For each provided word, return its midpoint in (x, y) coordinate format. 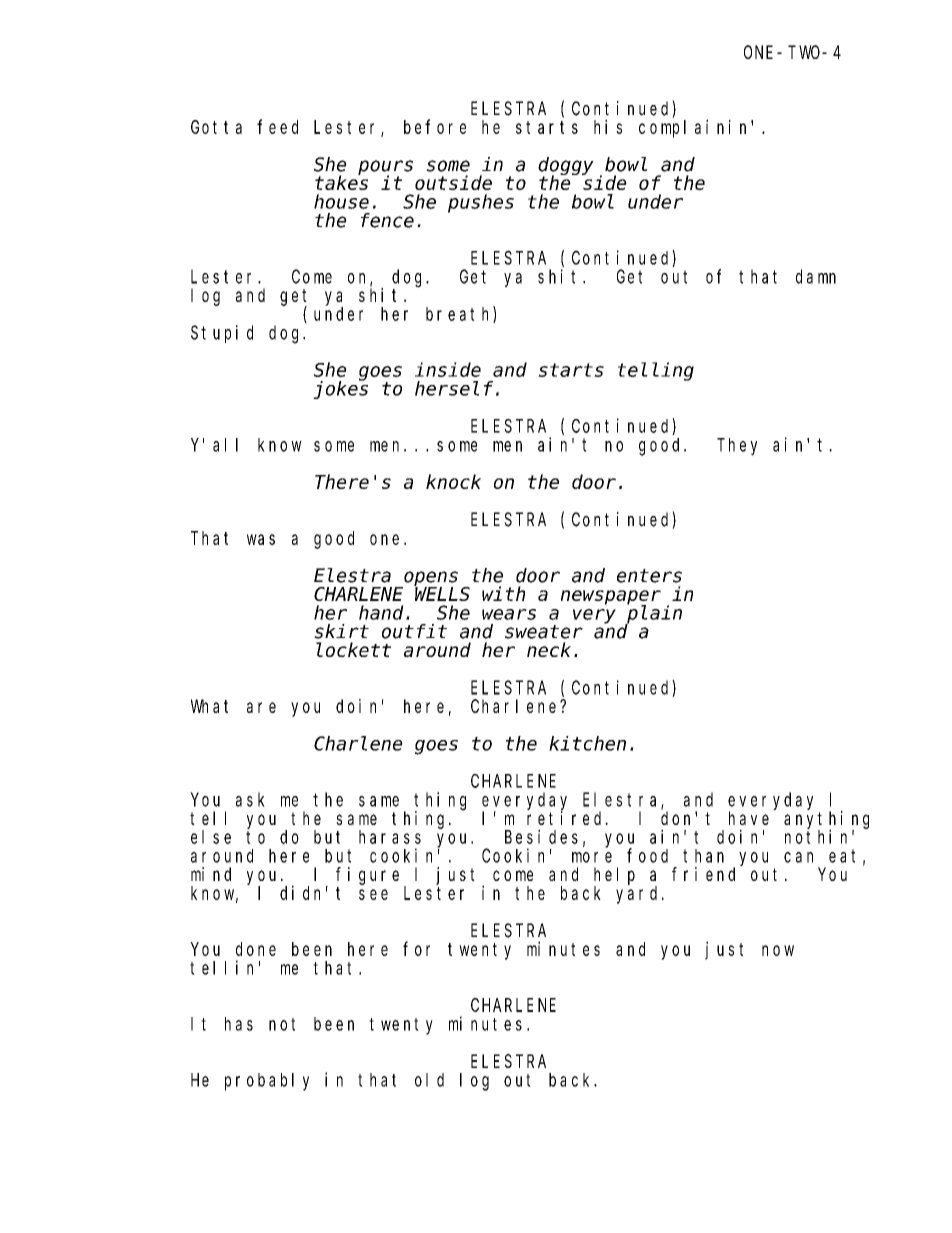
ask (250, 799)
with (503, 593)
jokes (340, 390)
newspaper (611, 598)
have (749, 818)
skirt (341, 631)
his (608, 126)
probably (267, 1082)
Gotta (216, 127)
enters (649, 576)
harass (390, 837)
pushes (481, 203)
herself (454, 388)
